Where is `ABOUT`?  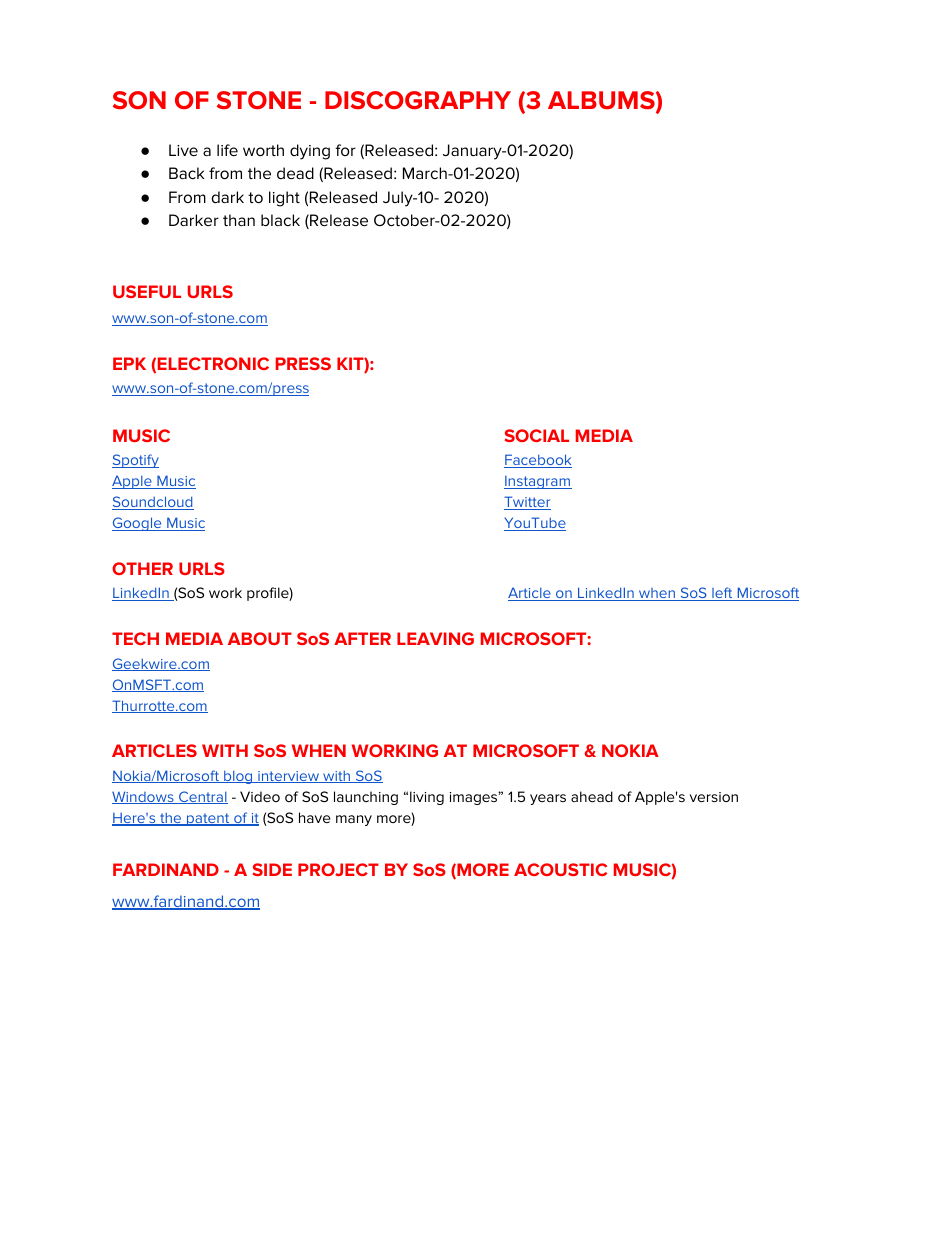 ABOUT is located at coordinates (260, 638).
